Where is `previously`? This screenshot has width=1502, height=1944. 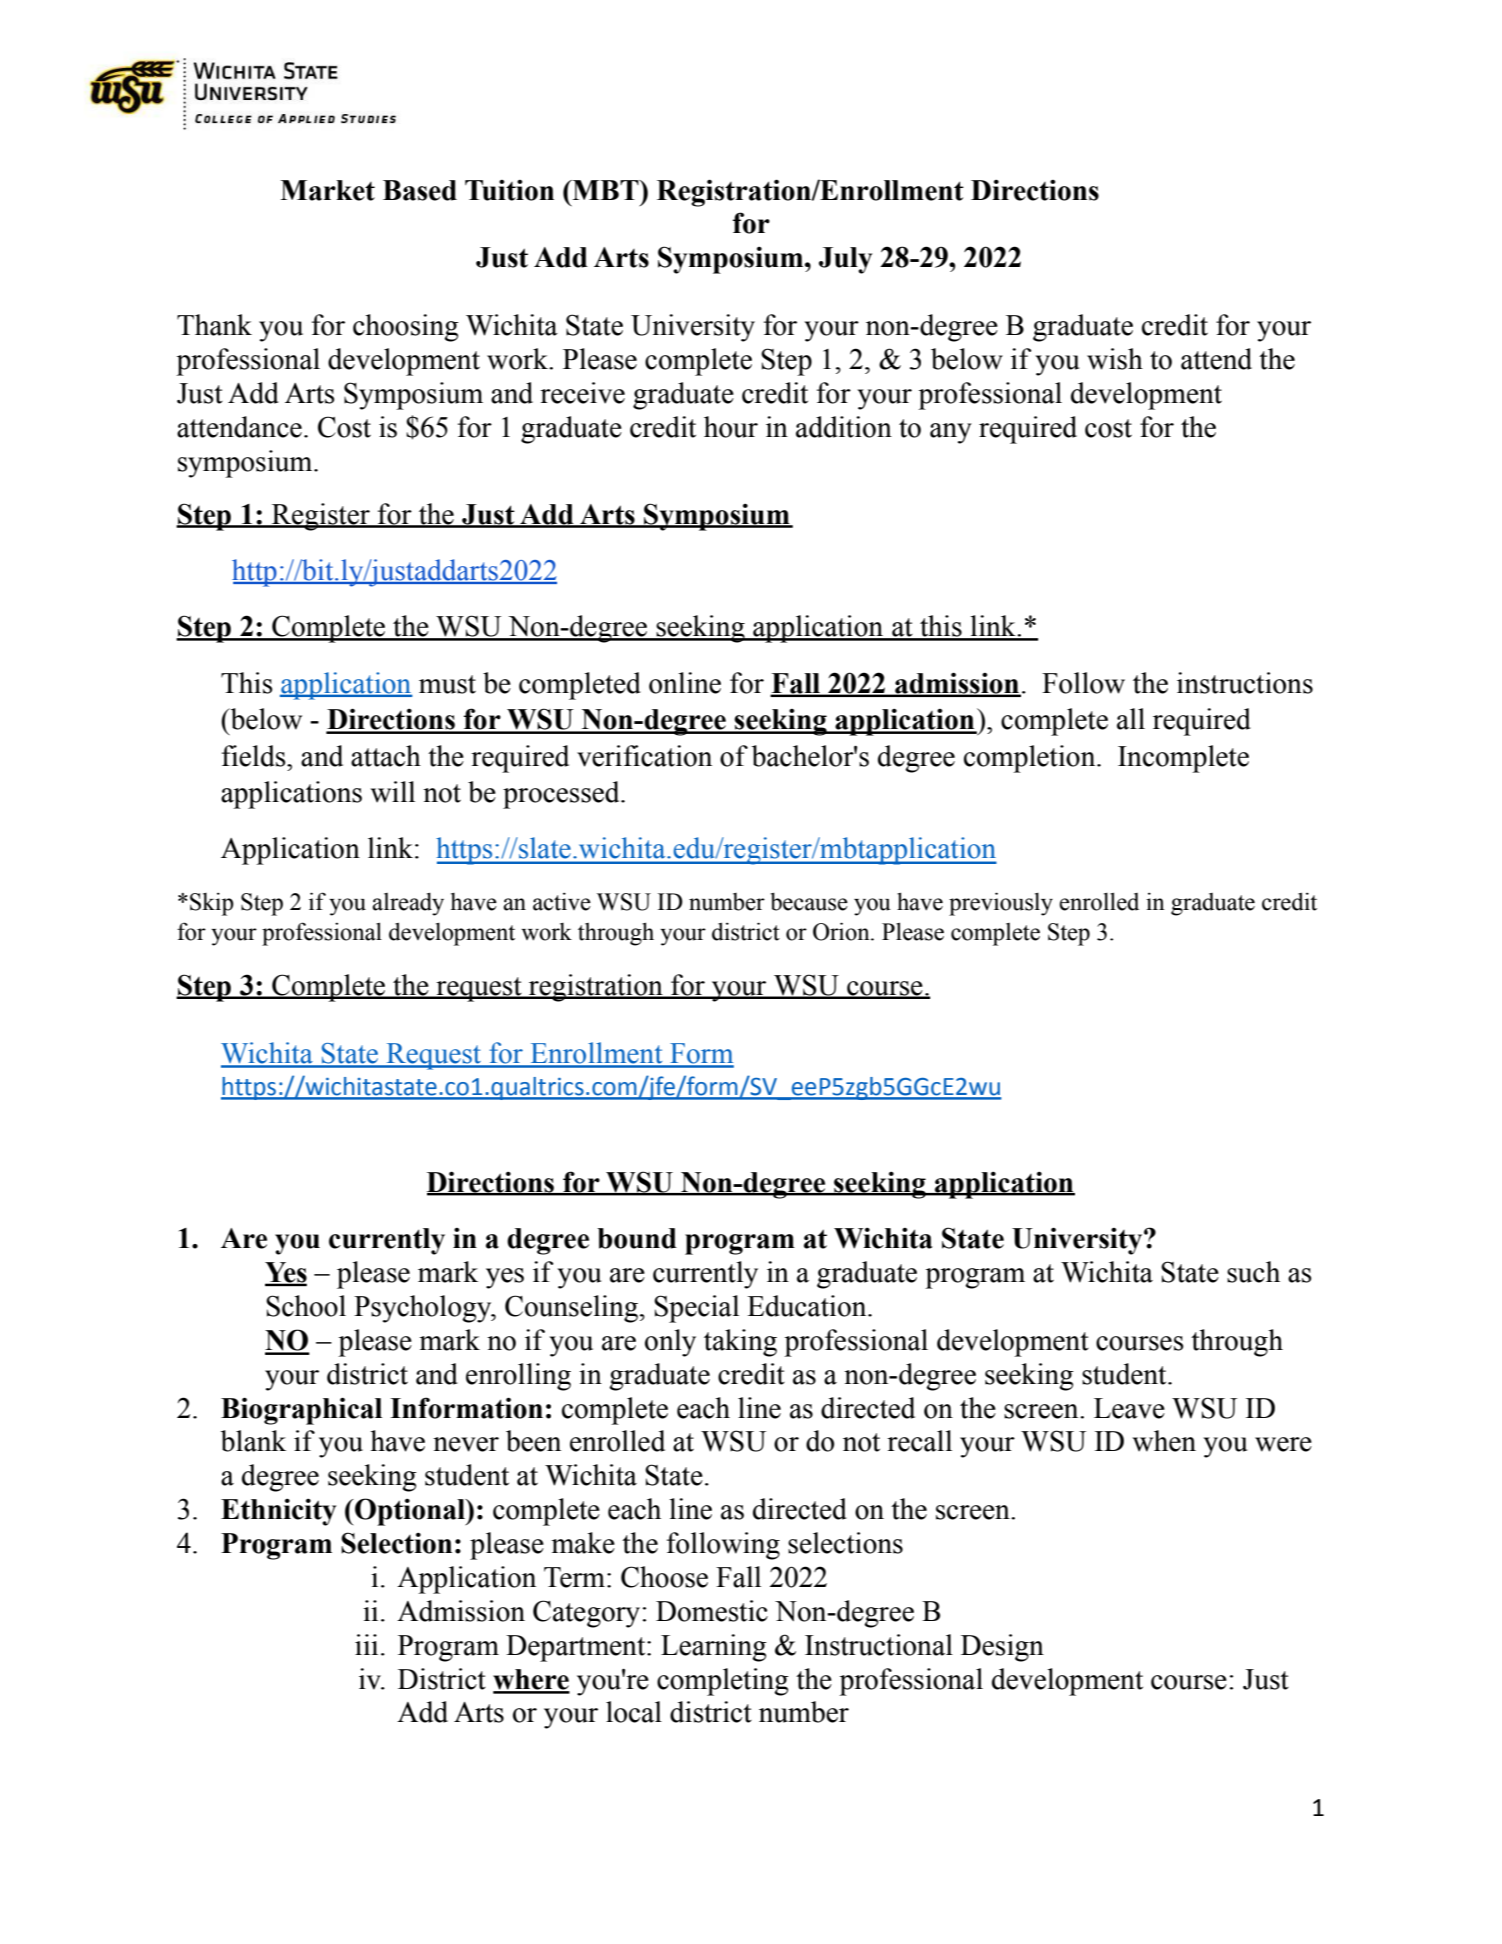
previously is located at coordinates (1001, 904).
